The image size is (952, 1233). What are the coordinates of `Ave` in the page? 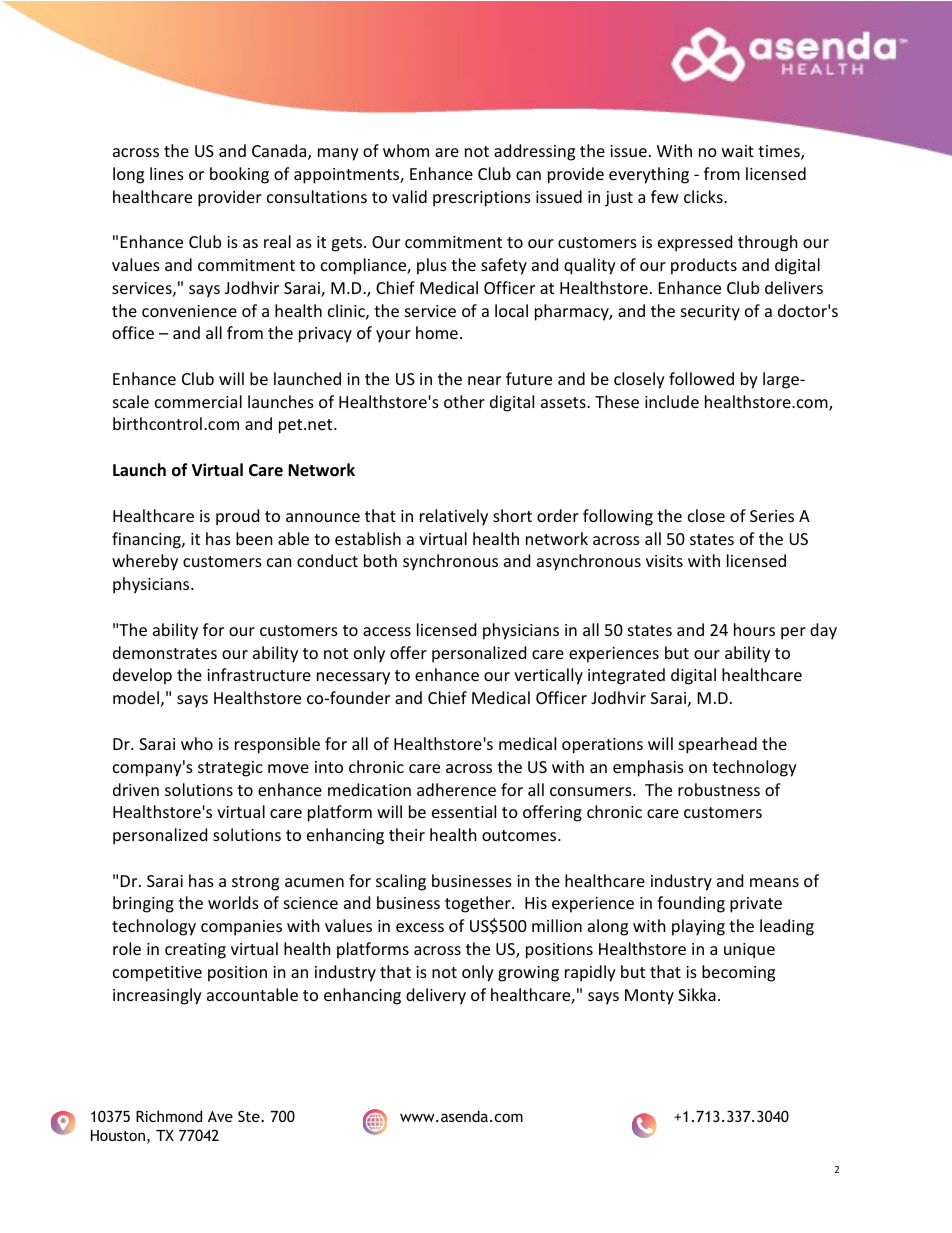 It's located at (220, 1116).
